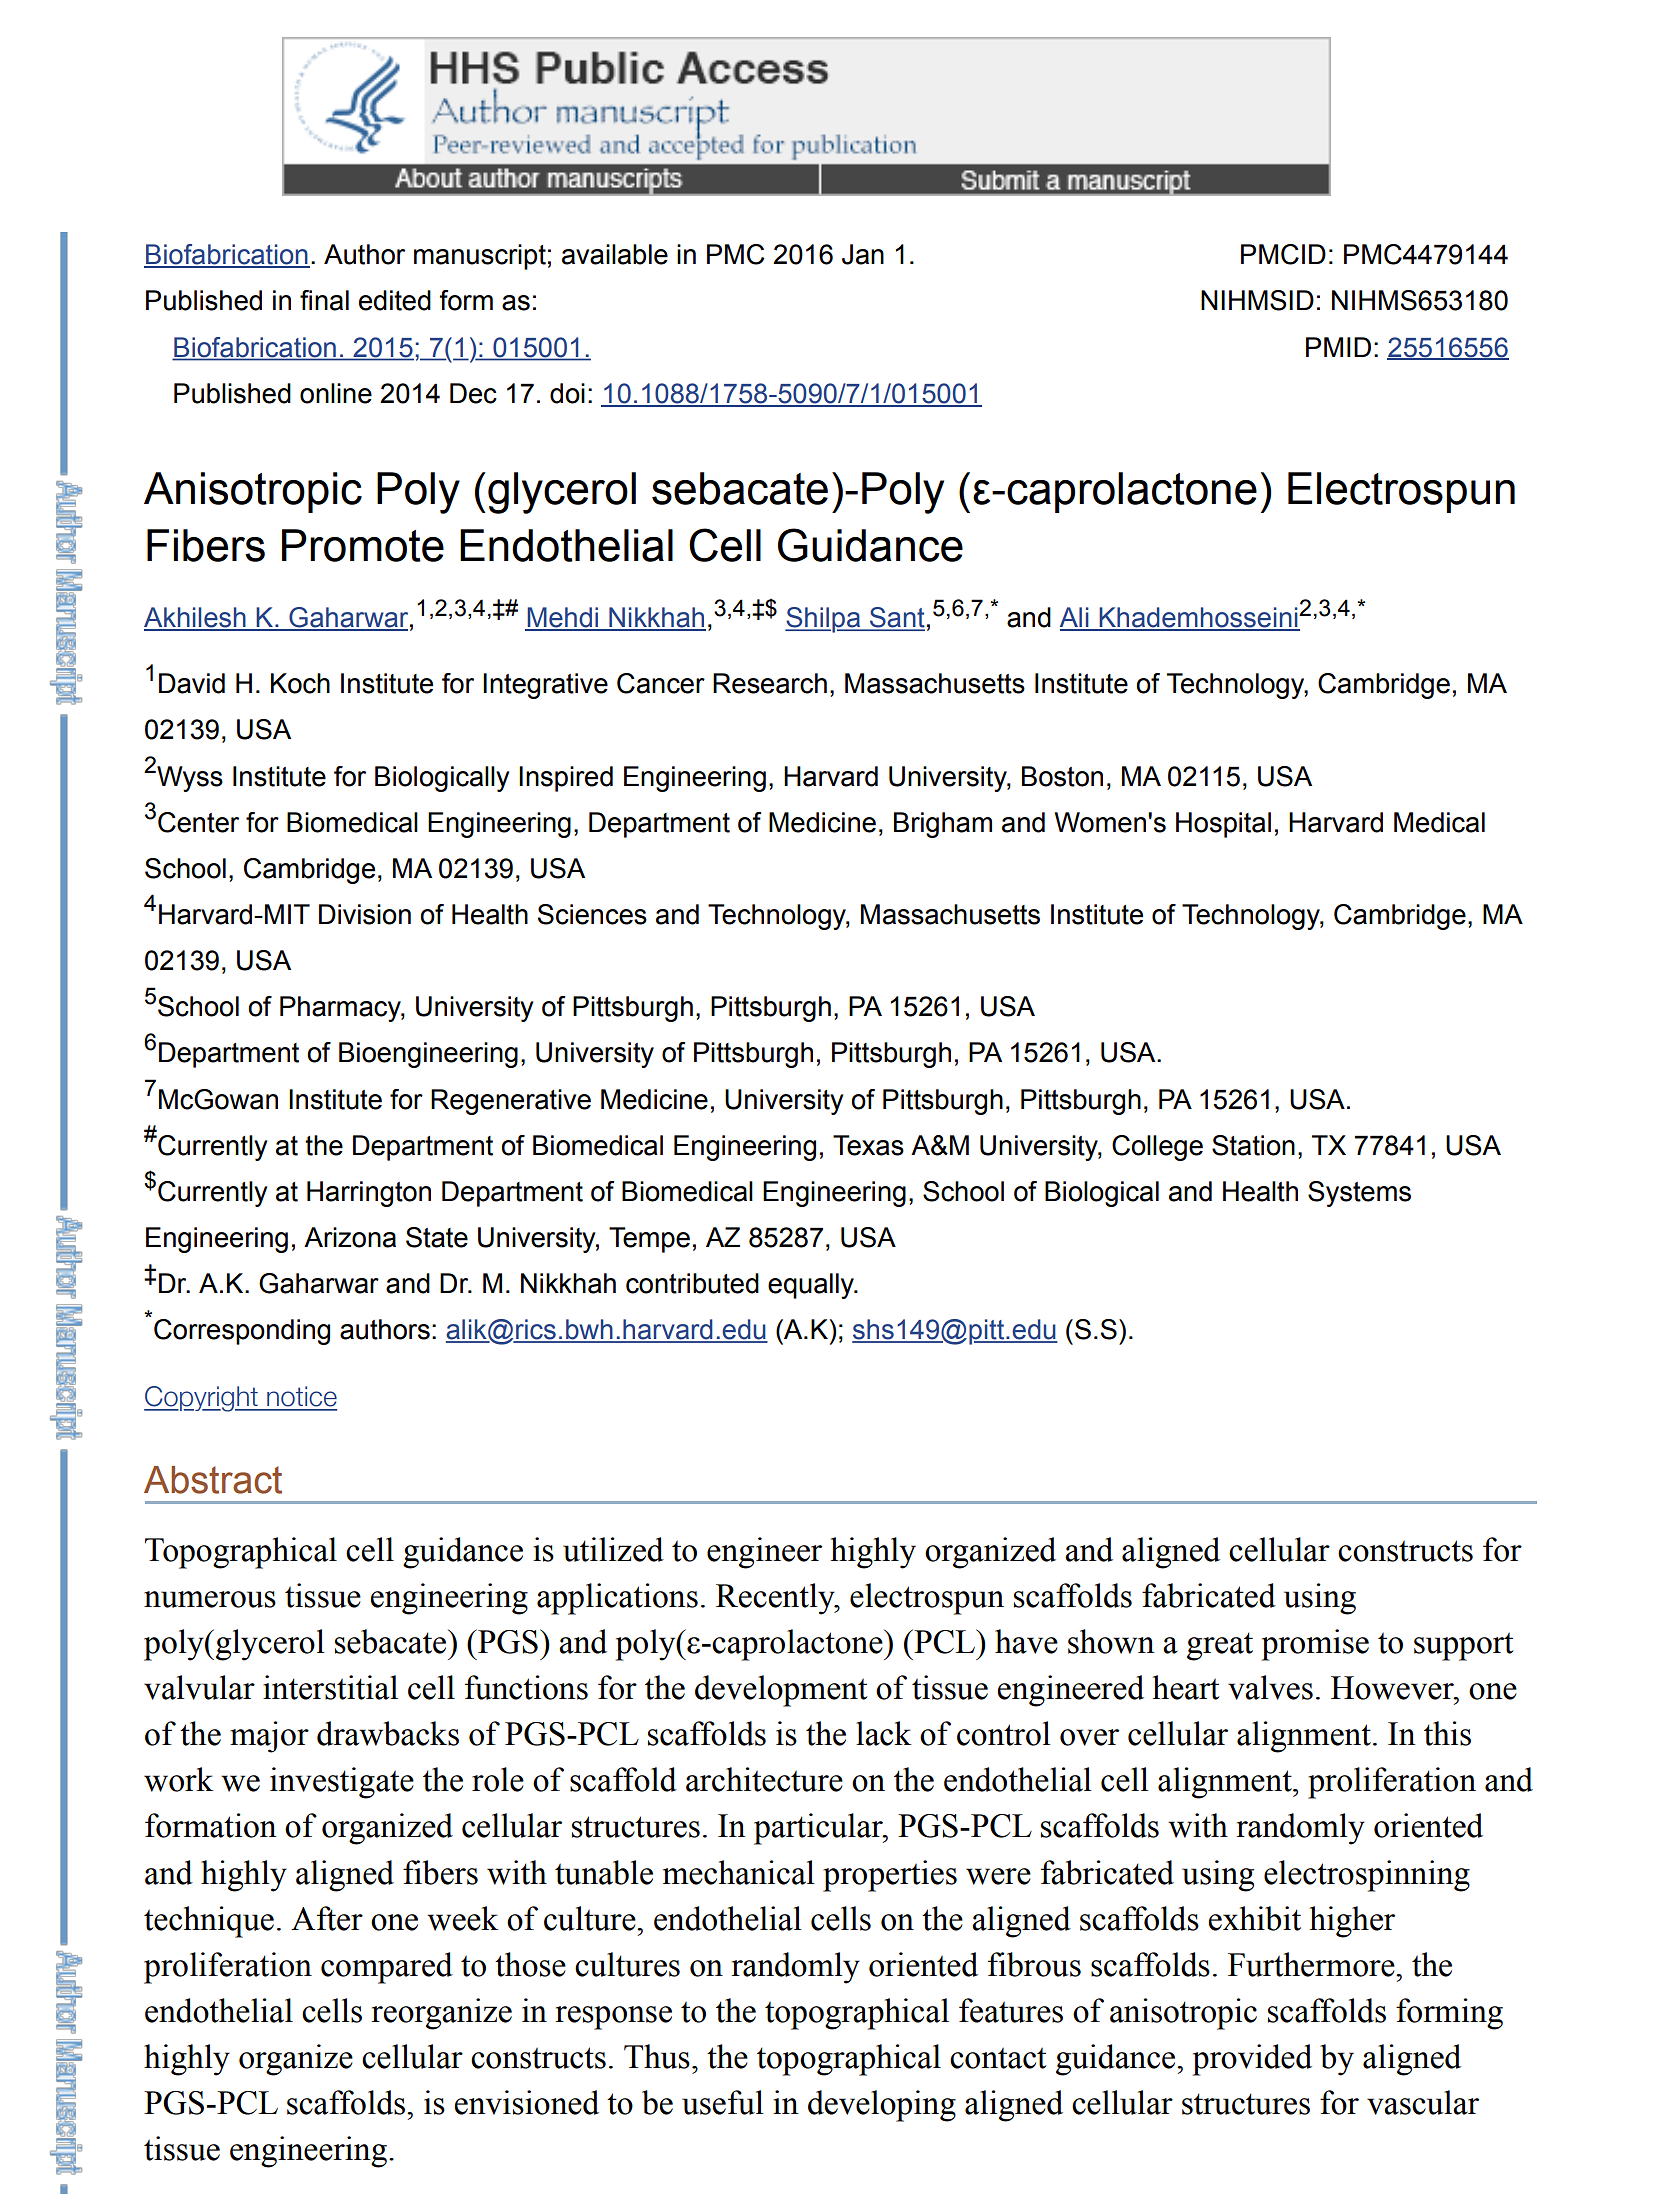  What do you see at coordinates (1223, 825) in the document?
I see `Hospital` at bounding box center [1223, 825].
